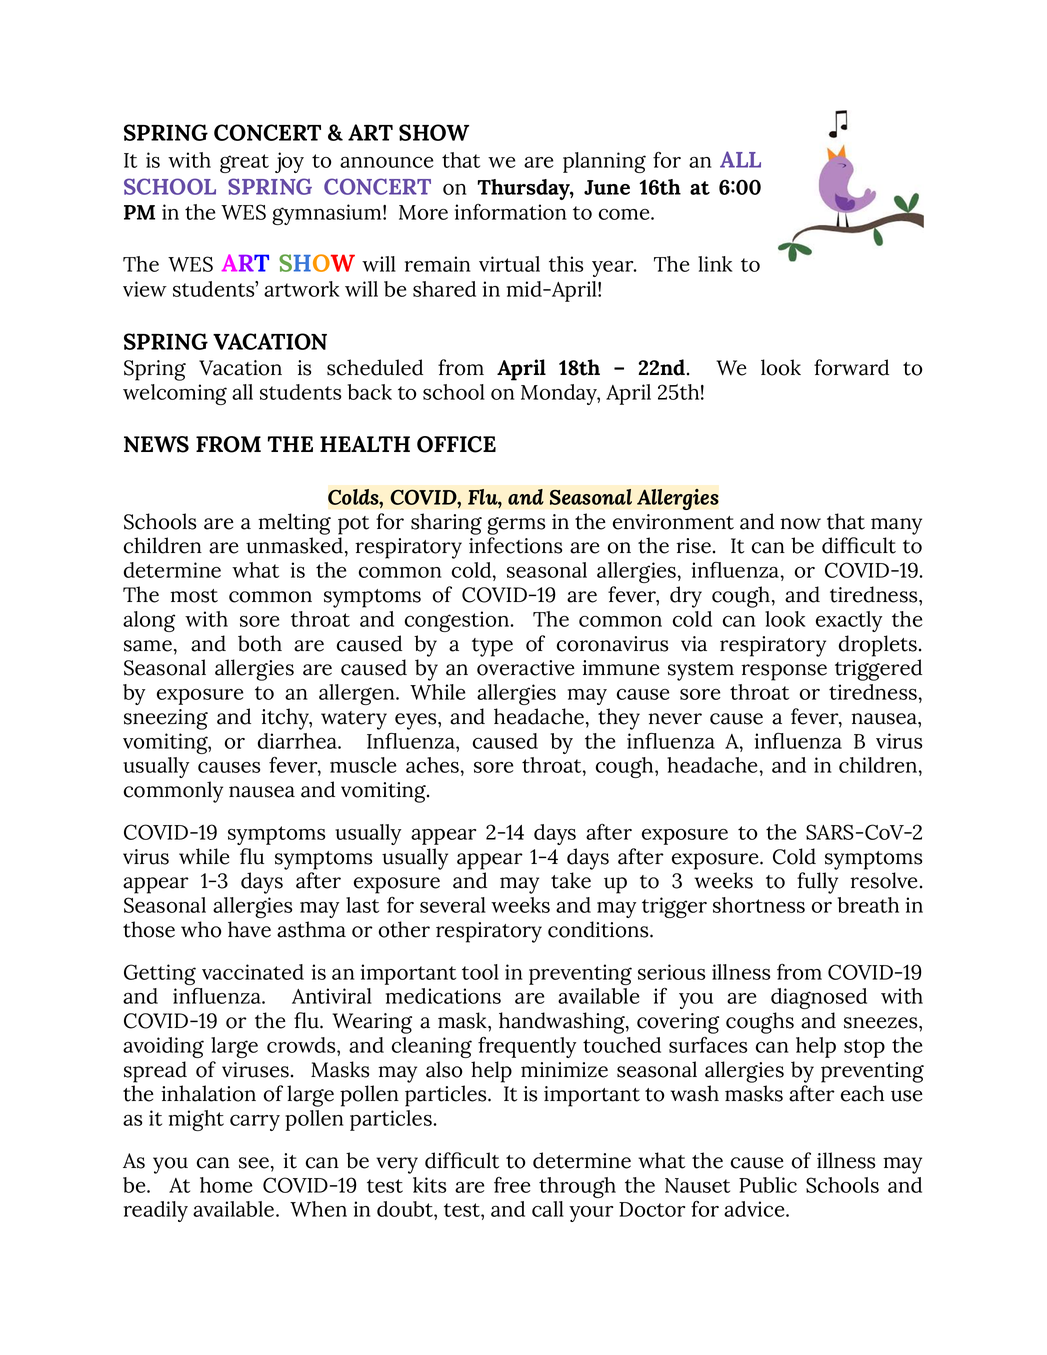 Image resolution: width=1047 pixels, height=1355 pixels. I want to click on home, so click(226, 1185).
